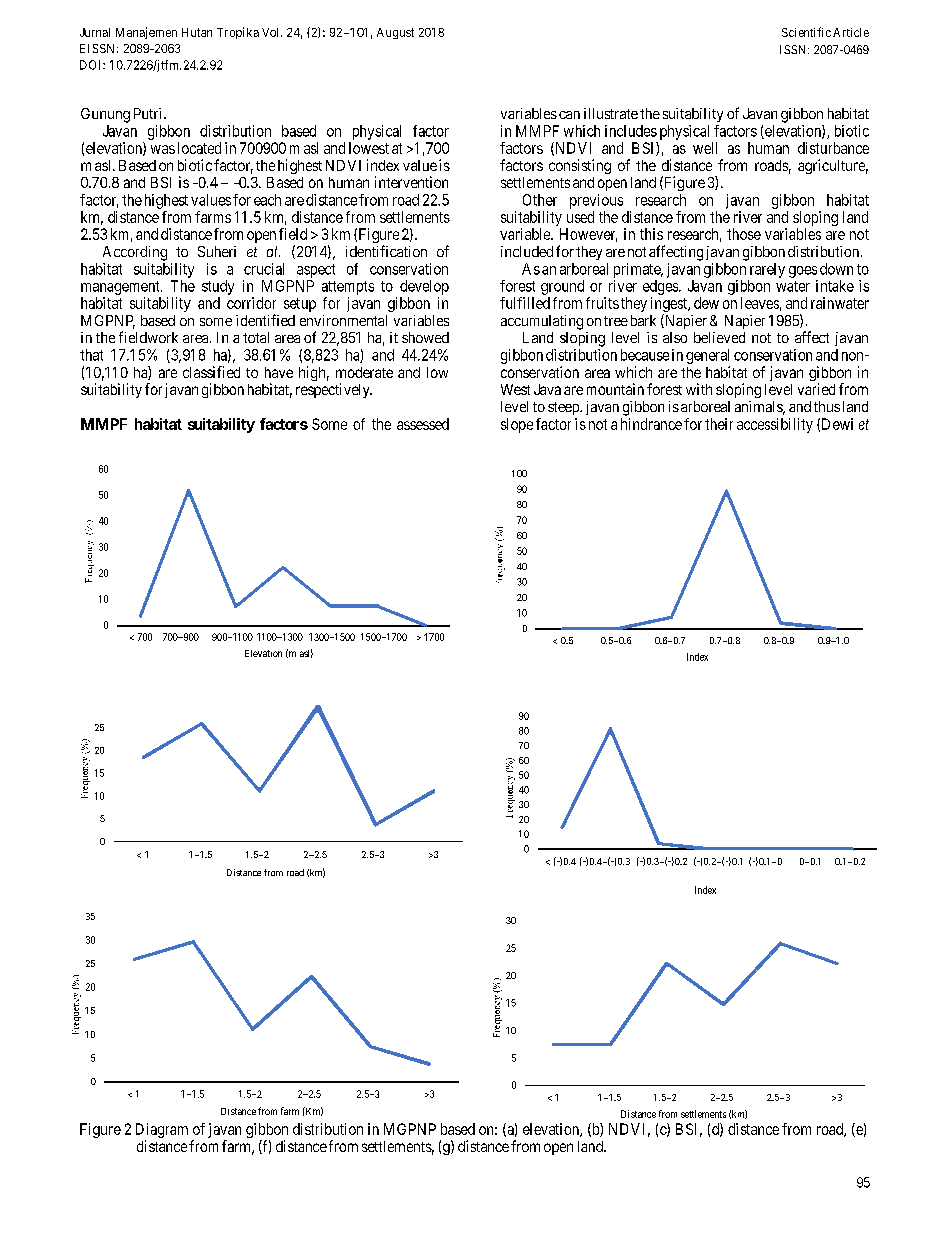  What do you see at coordinates (775, 425) in the image?
I see `accessibility` at bounding box center [775, 425].
